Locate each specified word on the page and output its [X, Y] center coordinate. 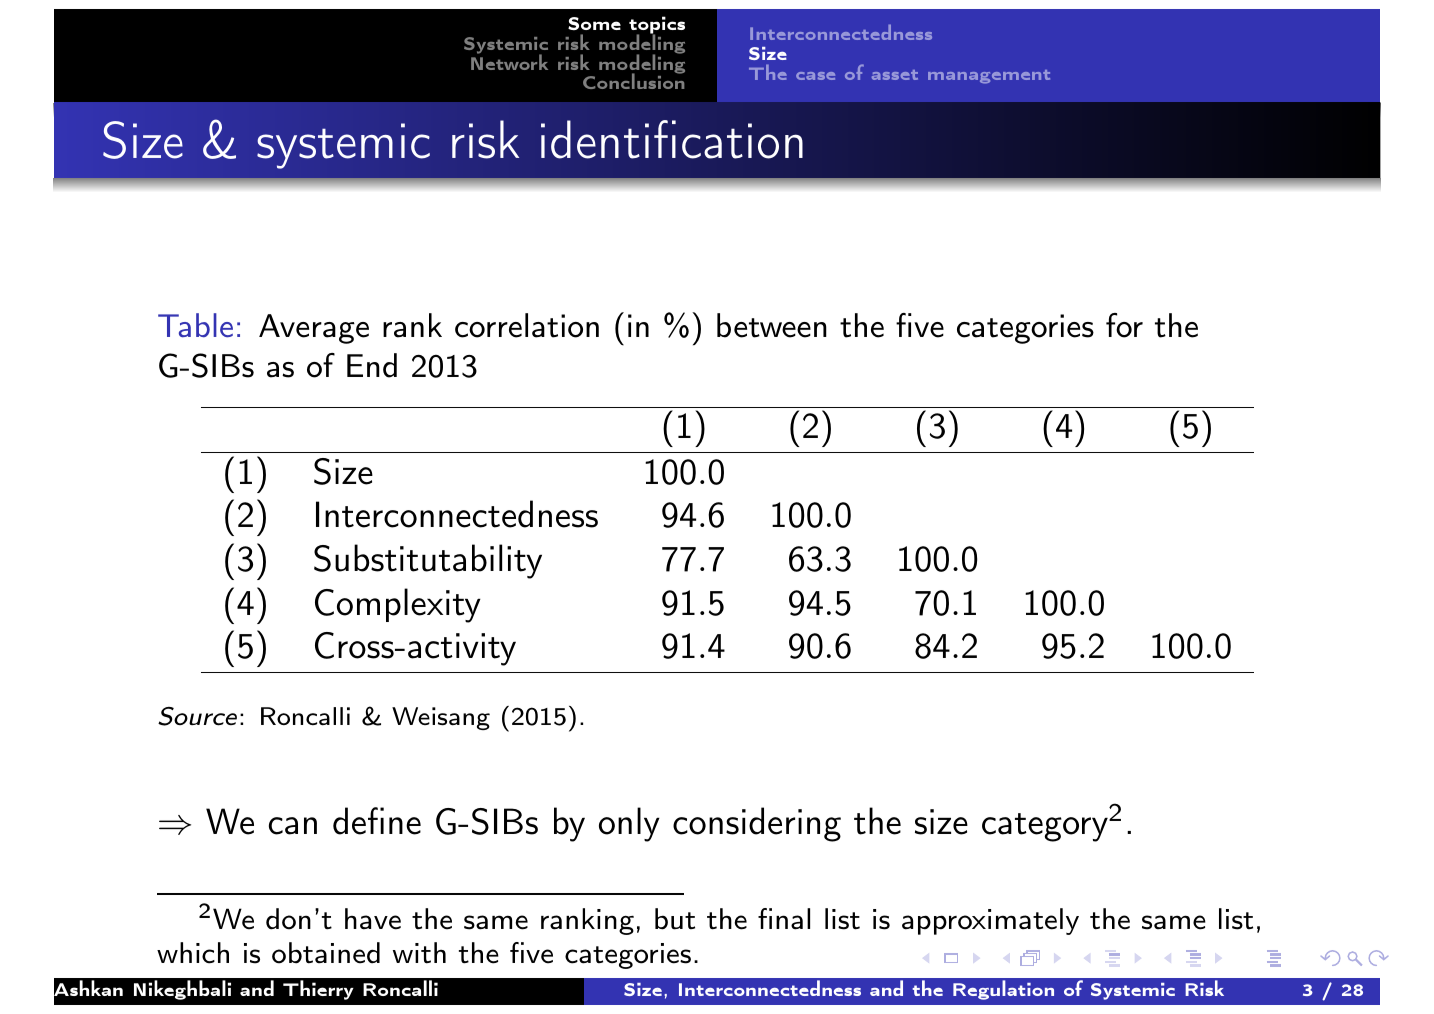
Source [197, 716]
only [629, 824]
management [989, 77]
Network [509, 61]
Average [314, 329]
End [372, 365]
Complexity [398, 605]
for [1124, 325]
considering [757, 824]
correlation [527, 325]
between [772, 325]
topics [657, 26]
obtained [326, 953]
